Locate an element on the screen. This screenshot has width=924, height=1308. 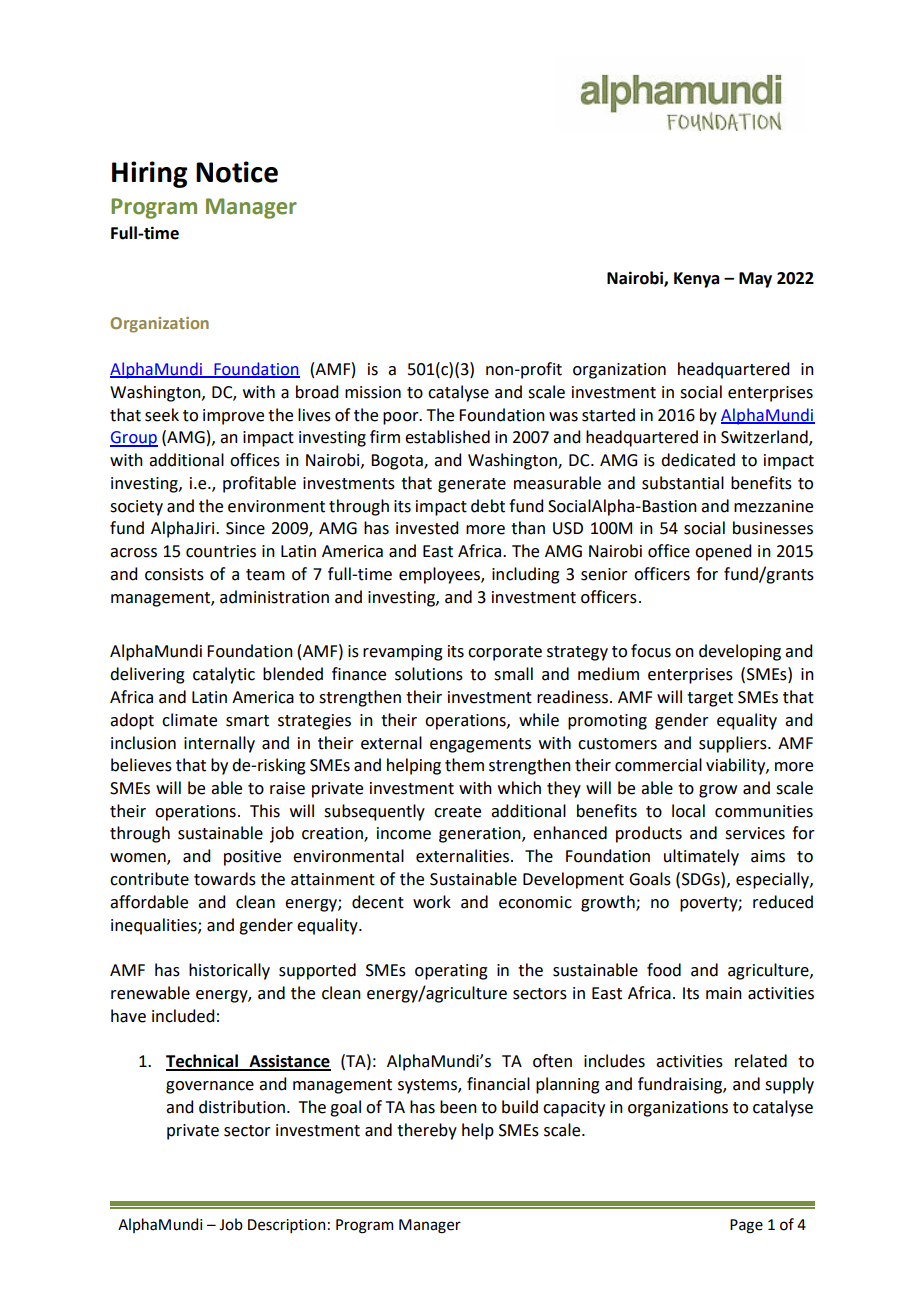
invested is located at coordinates (427, 528).
